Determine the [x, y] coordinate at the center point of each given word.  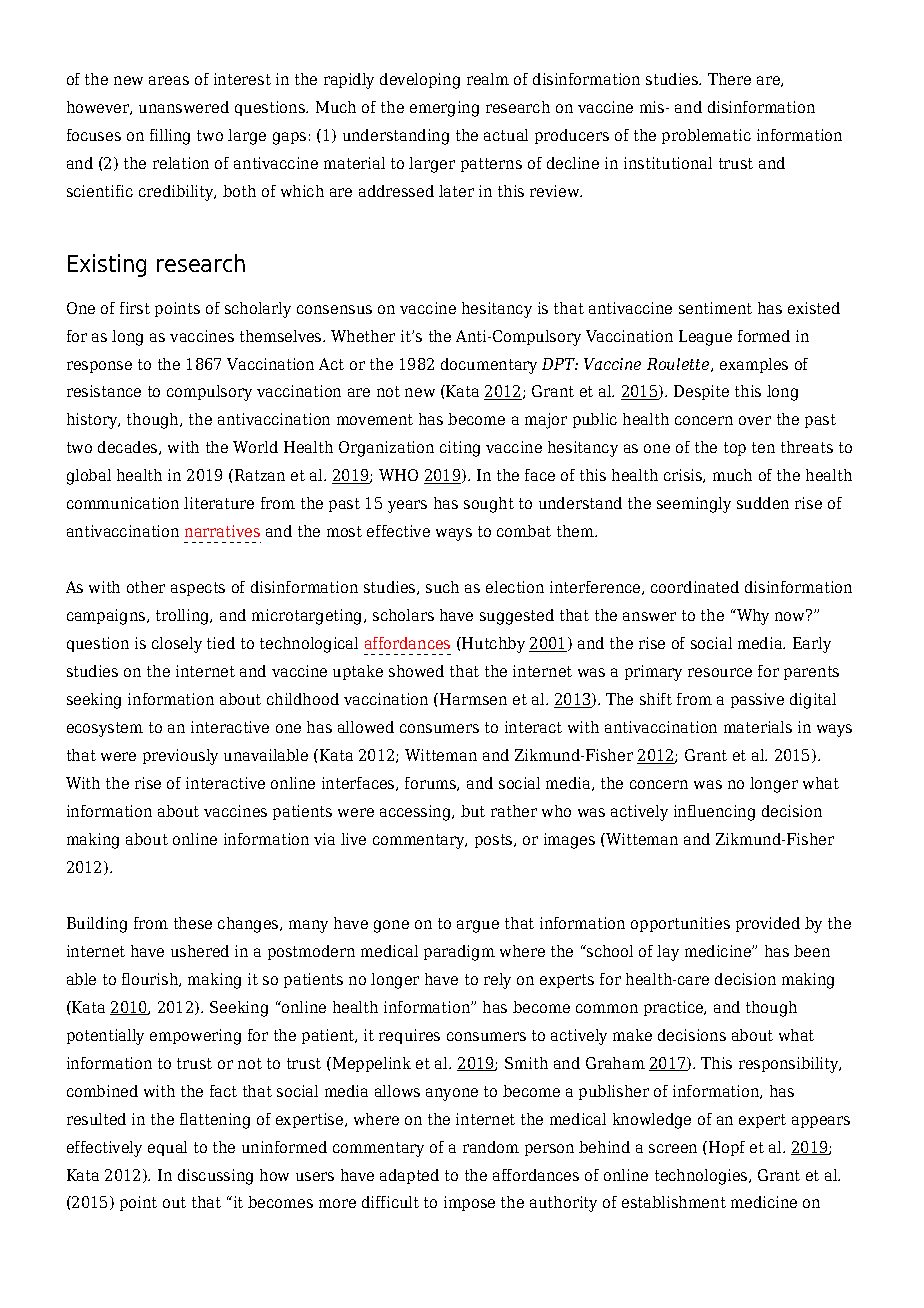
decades [129, 448]
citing [460, 449]
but [473, 811]
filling [170, 137]
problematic [706, 136]
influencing [714, 813]
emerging [444, 109]
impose [469, 1203]
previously [180, 757]
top [735, 449]
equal [167, 1148]
